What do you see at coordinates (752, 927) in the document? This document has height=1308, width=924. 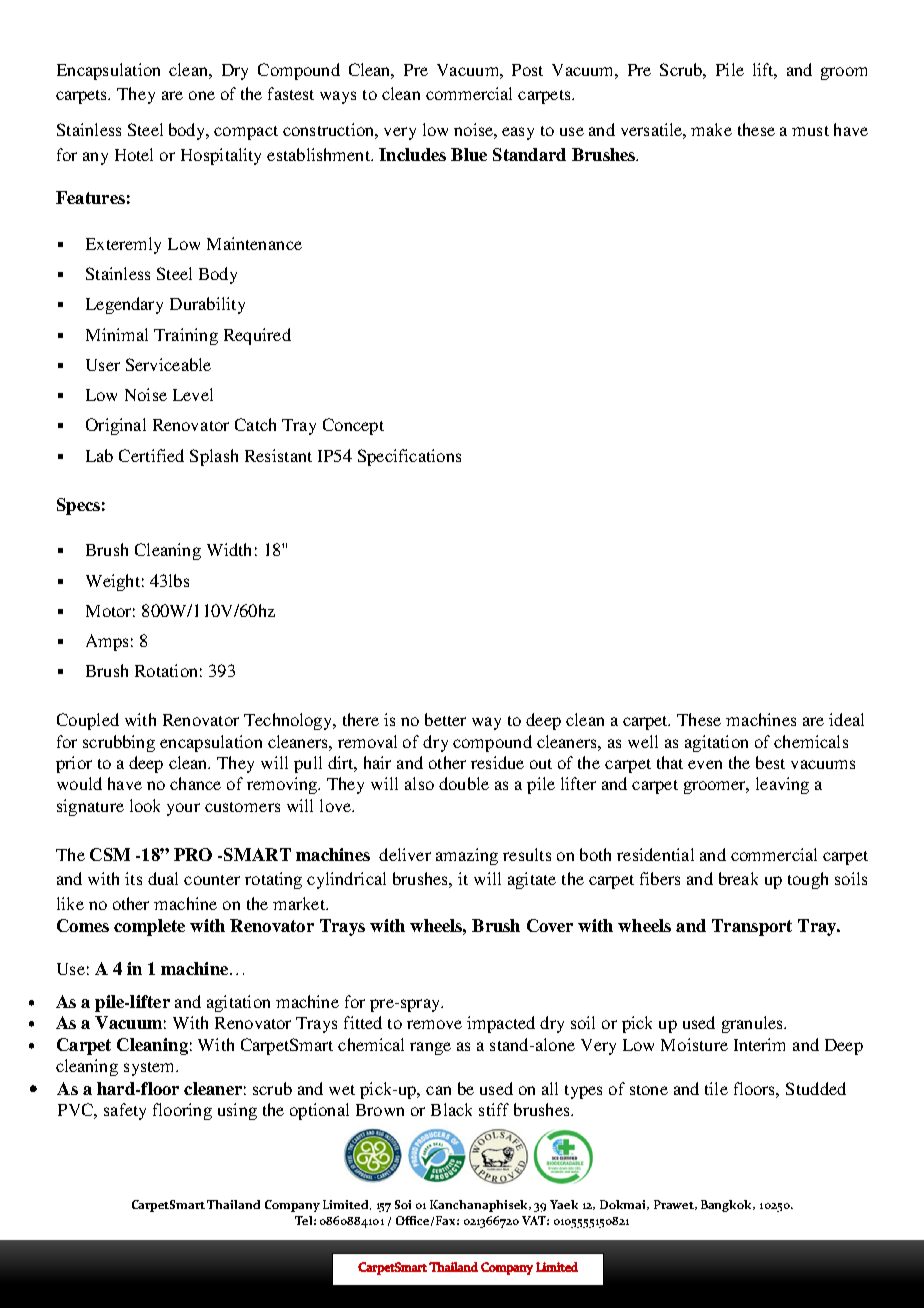 I see `Transport` at bounding box center [752, 927].
